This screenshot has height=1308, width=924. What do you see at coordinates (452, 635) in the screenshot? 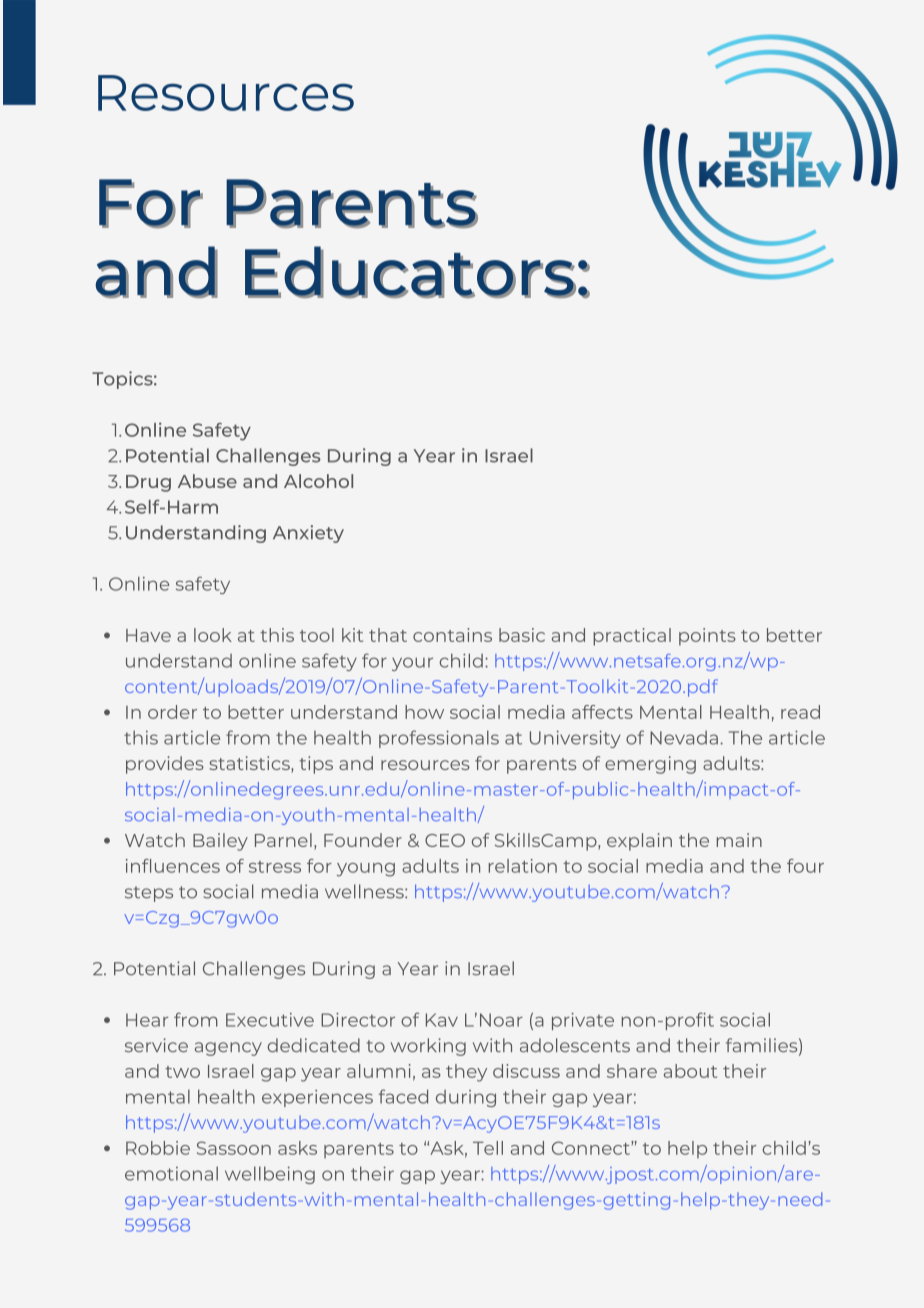
I see `contains` at bounding box center [452, 635].
